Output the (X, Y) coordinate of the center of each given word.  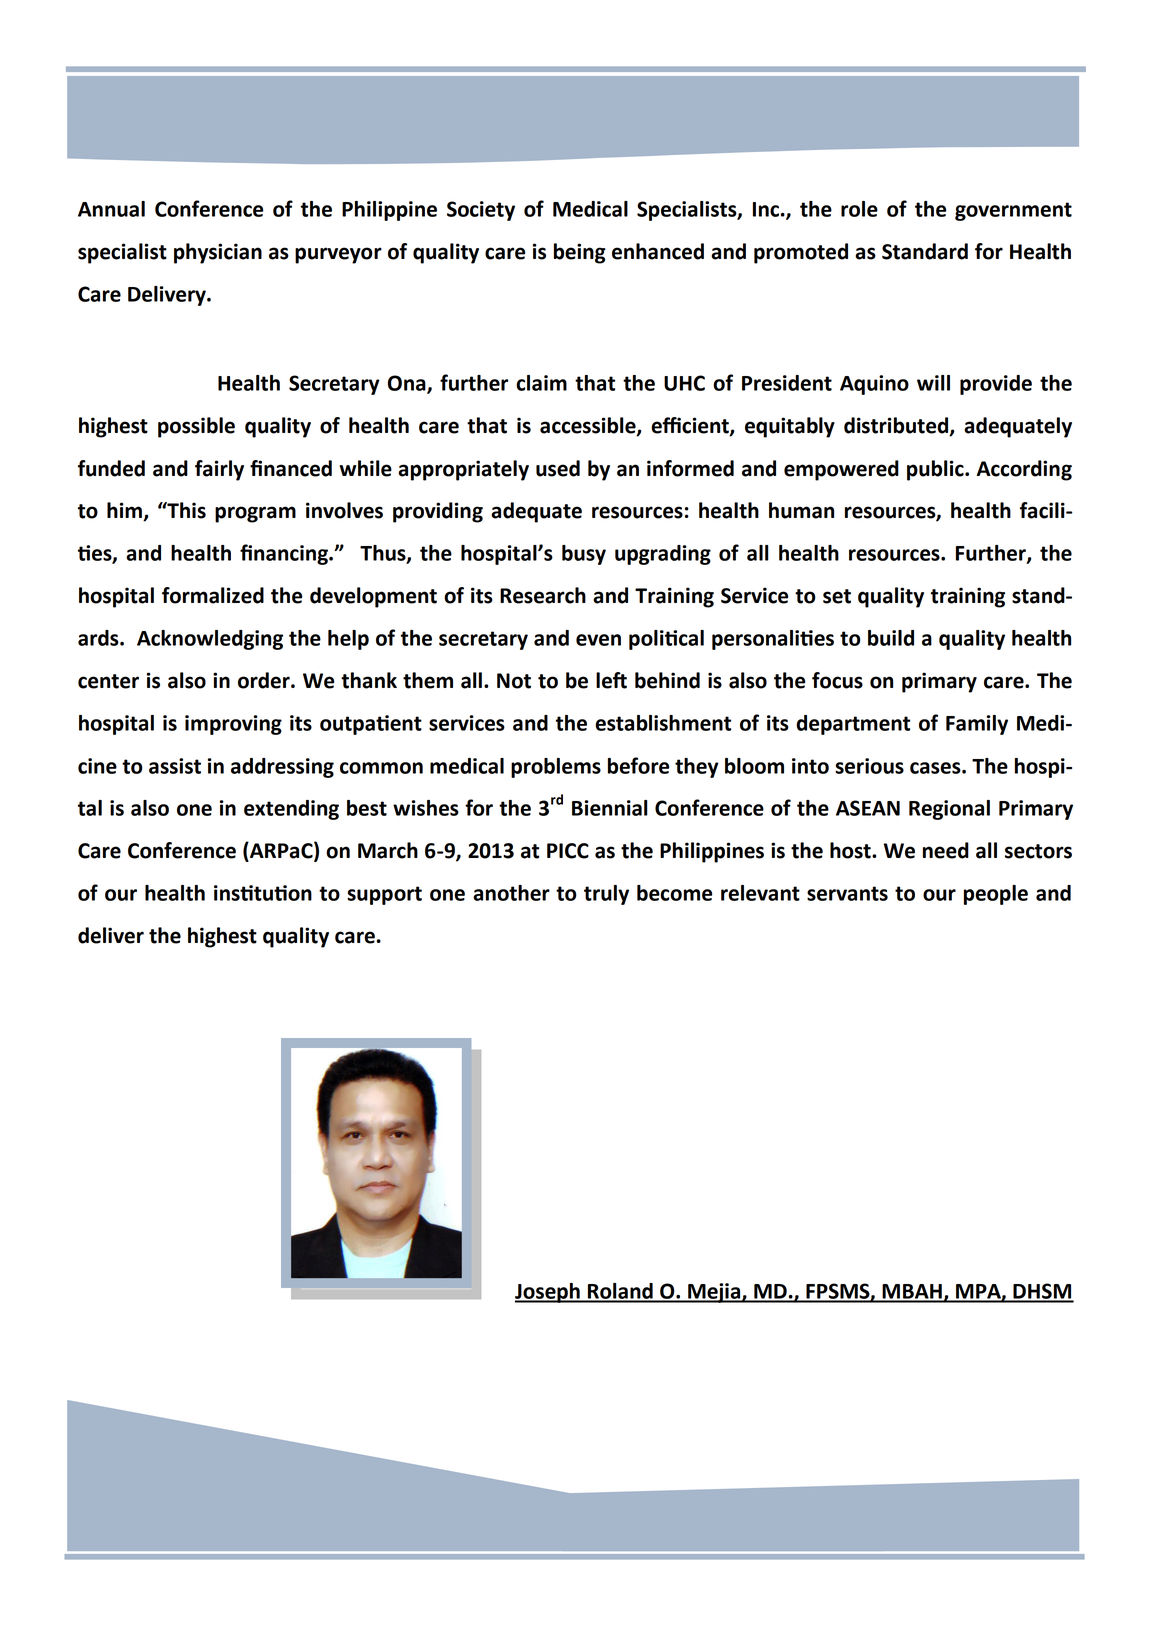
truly (606, 895)
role (859, 209)
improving (233, 725)
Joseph (548, 1293)
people (996, 895)
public (936, 470)
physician (218, 253)
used (558, 468)
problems (556, 768)
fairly (219, 470)
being (580, 253)
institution (263, 893)
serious (869, 766)
